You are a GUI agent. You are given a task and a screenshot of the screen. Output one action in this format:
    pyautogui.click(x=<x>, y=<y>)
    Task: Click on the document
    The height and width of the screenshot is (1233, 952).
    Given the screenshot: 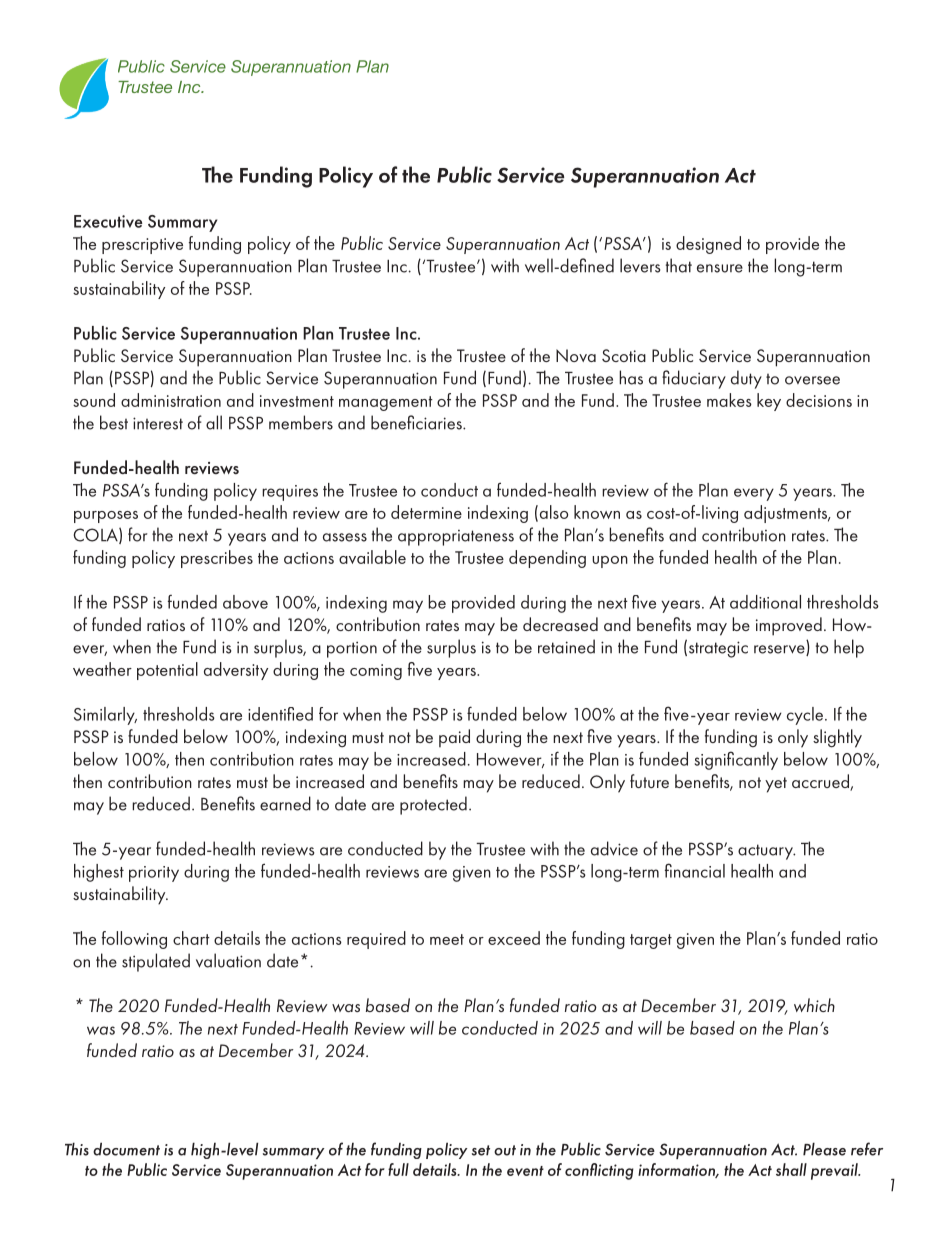 What is the action you would take?
    pyautogui.click(x=126, y=1149)
